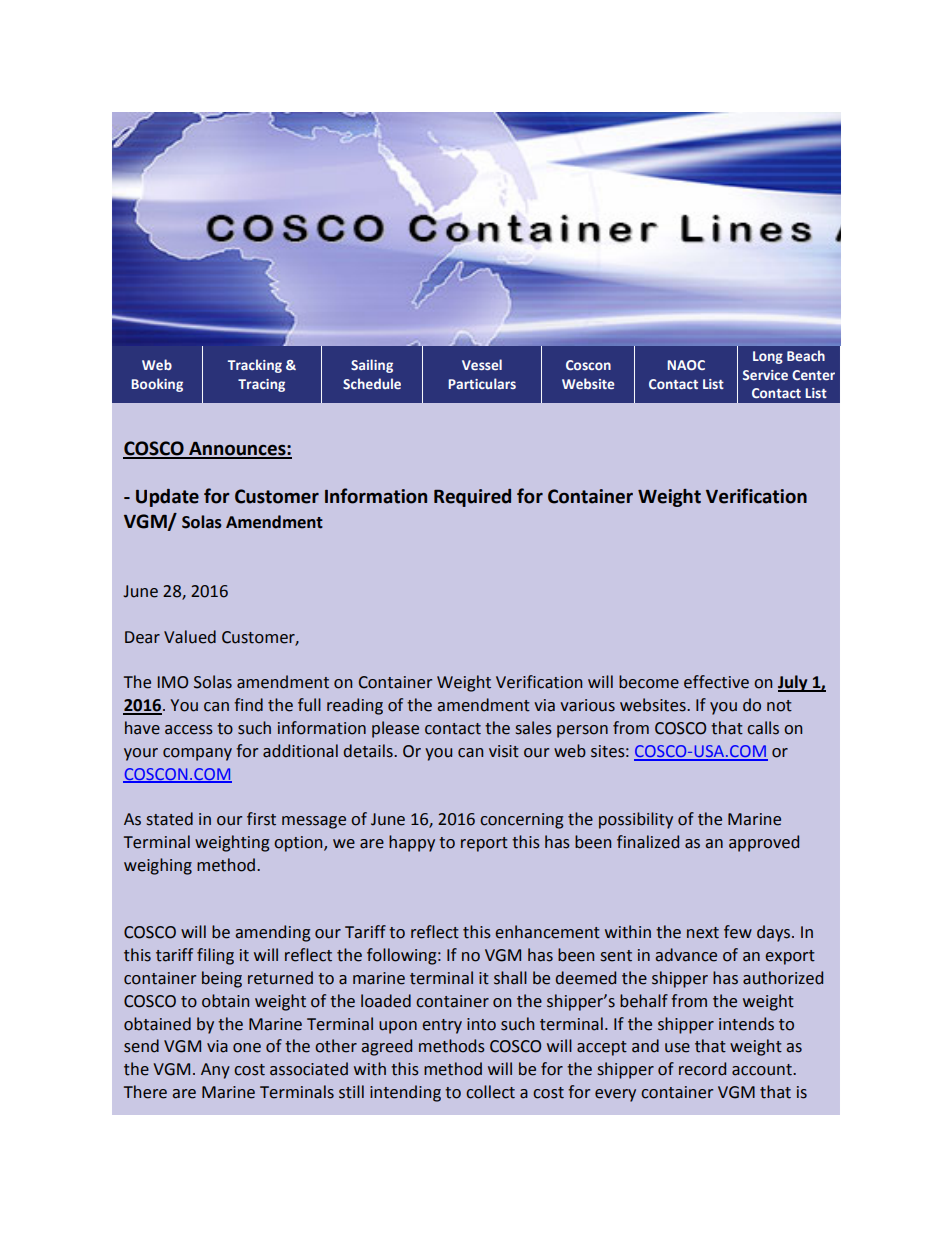 The height and width of the screenshot is (1233, 952). I want to click on visit, so click(504, 751).
